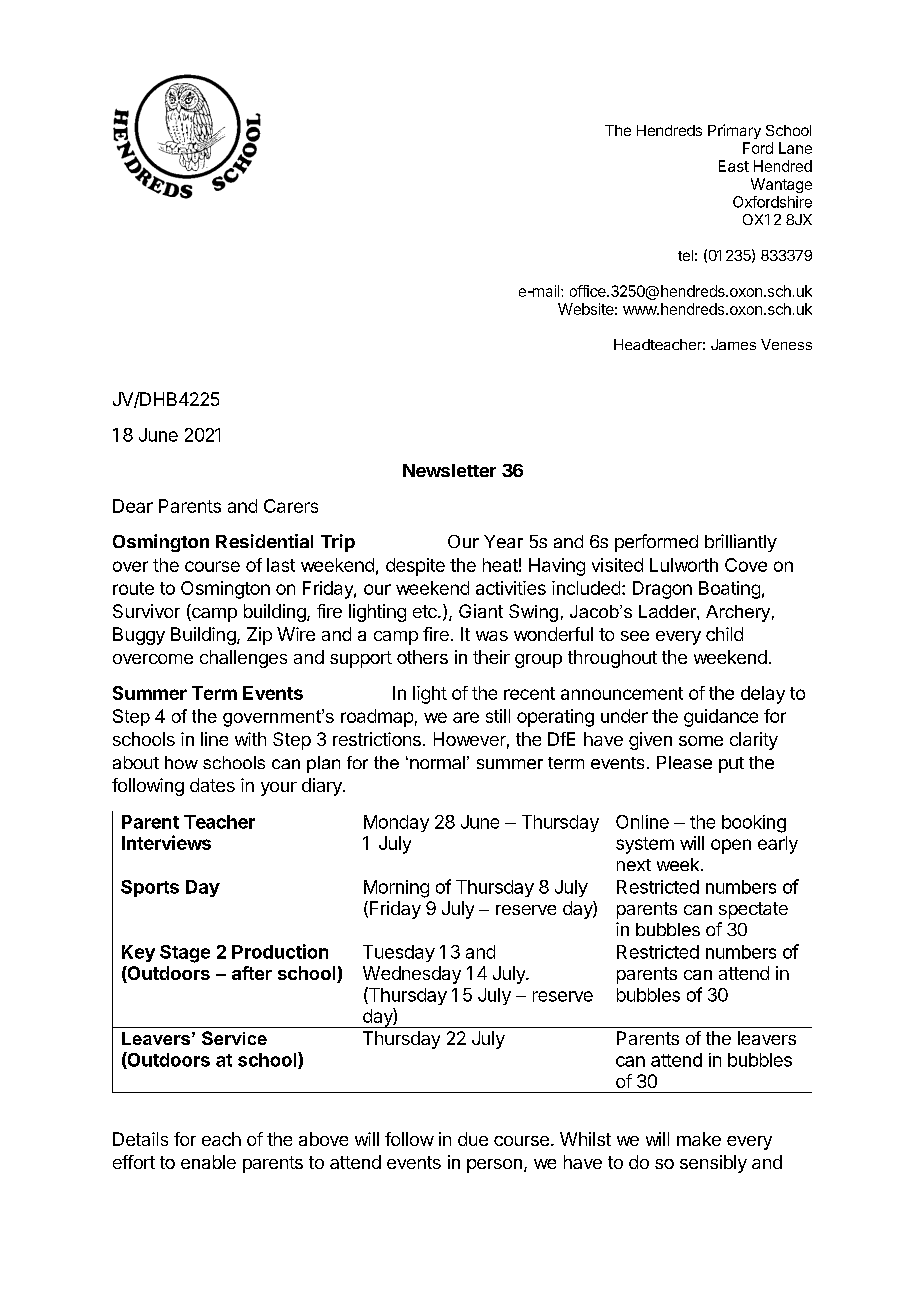  What do you see at coordinates (734, 166) in the page?
I see `East` at bounding box center [734, 166].
